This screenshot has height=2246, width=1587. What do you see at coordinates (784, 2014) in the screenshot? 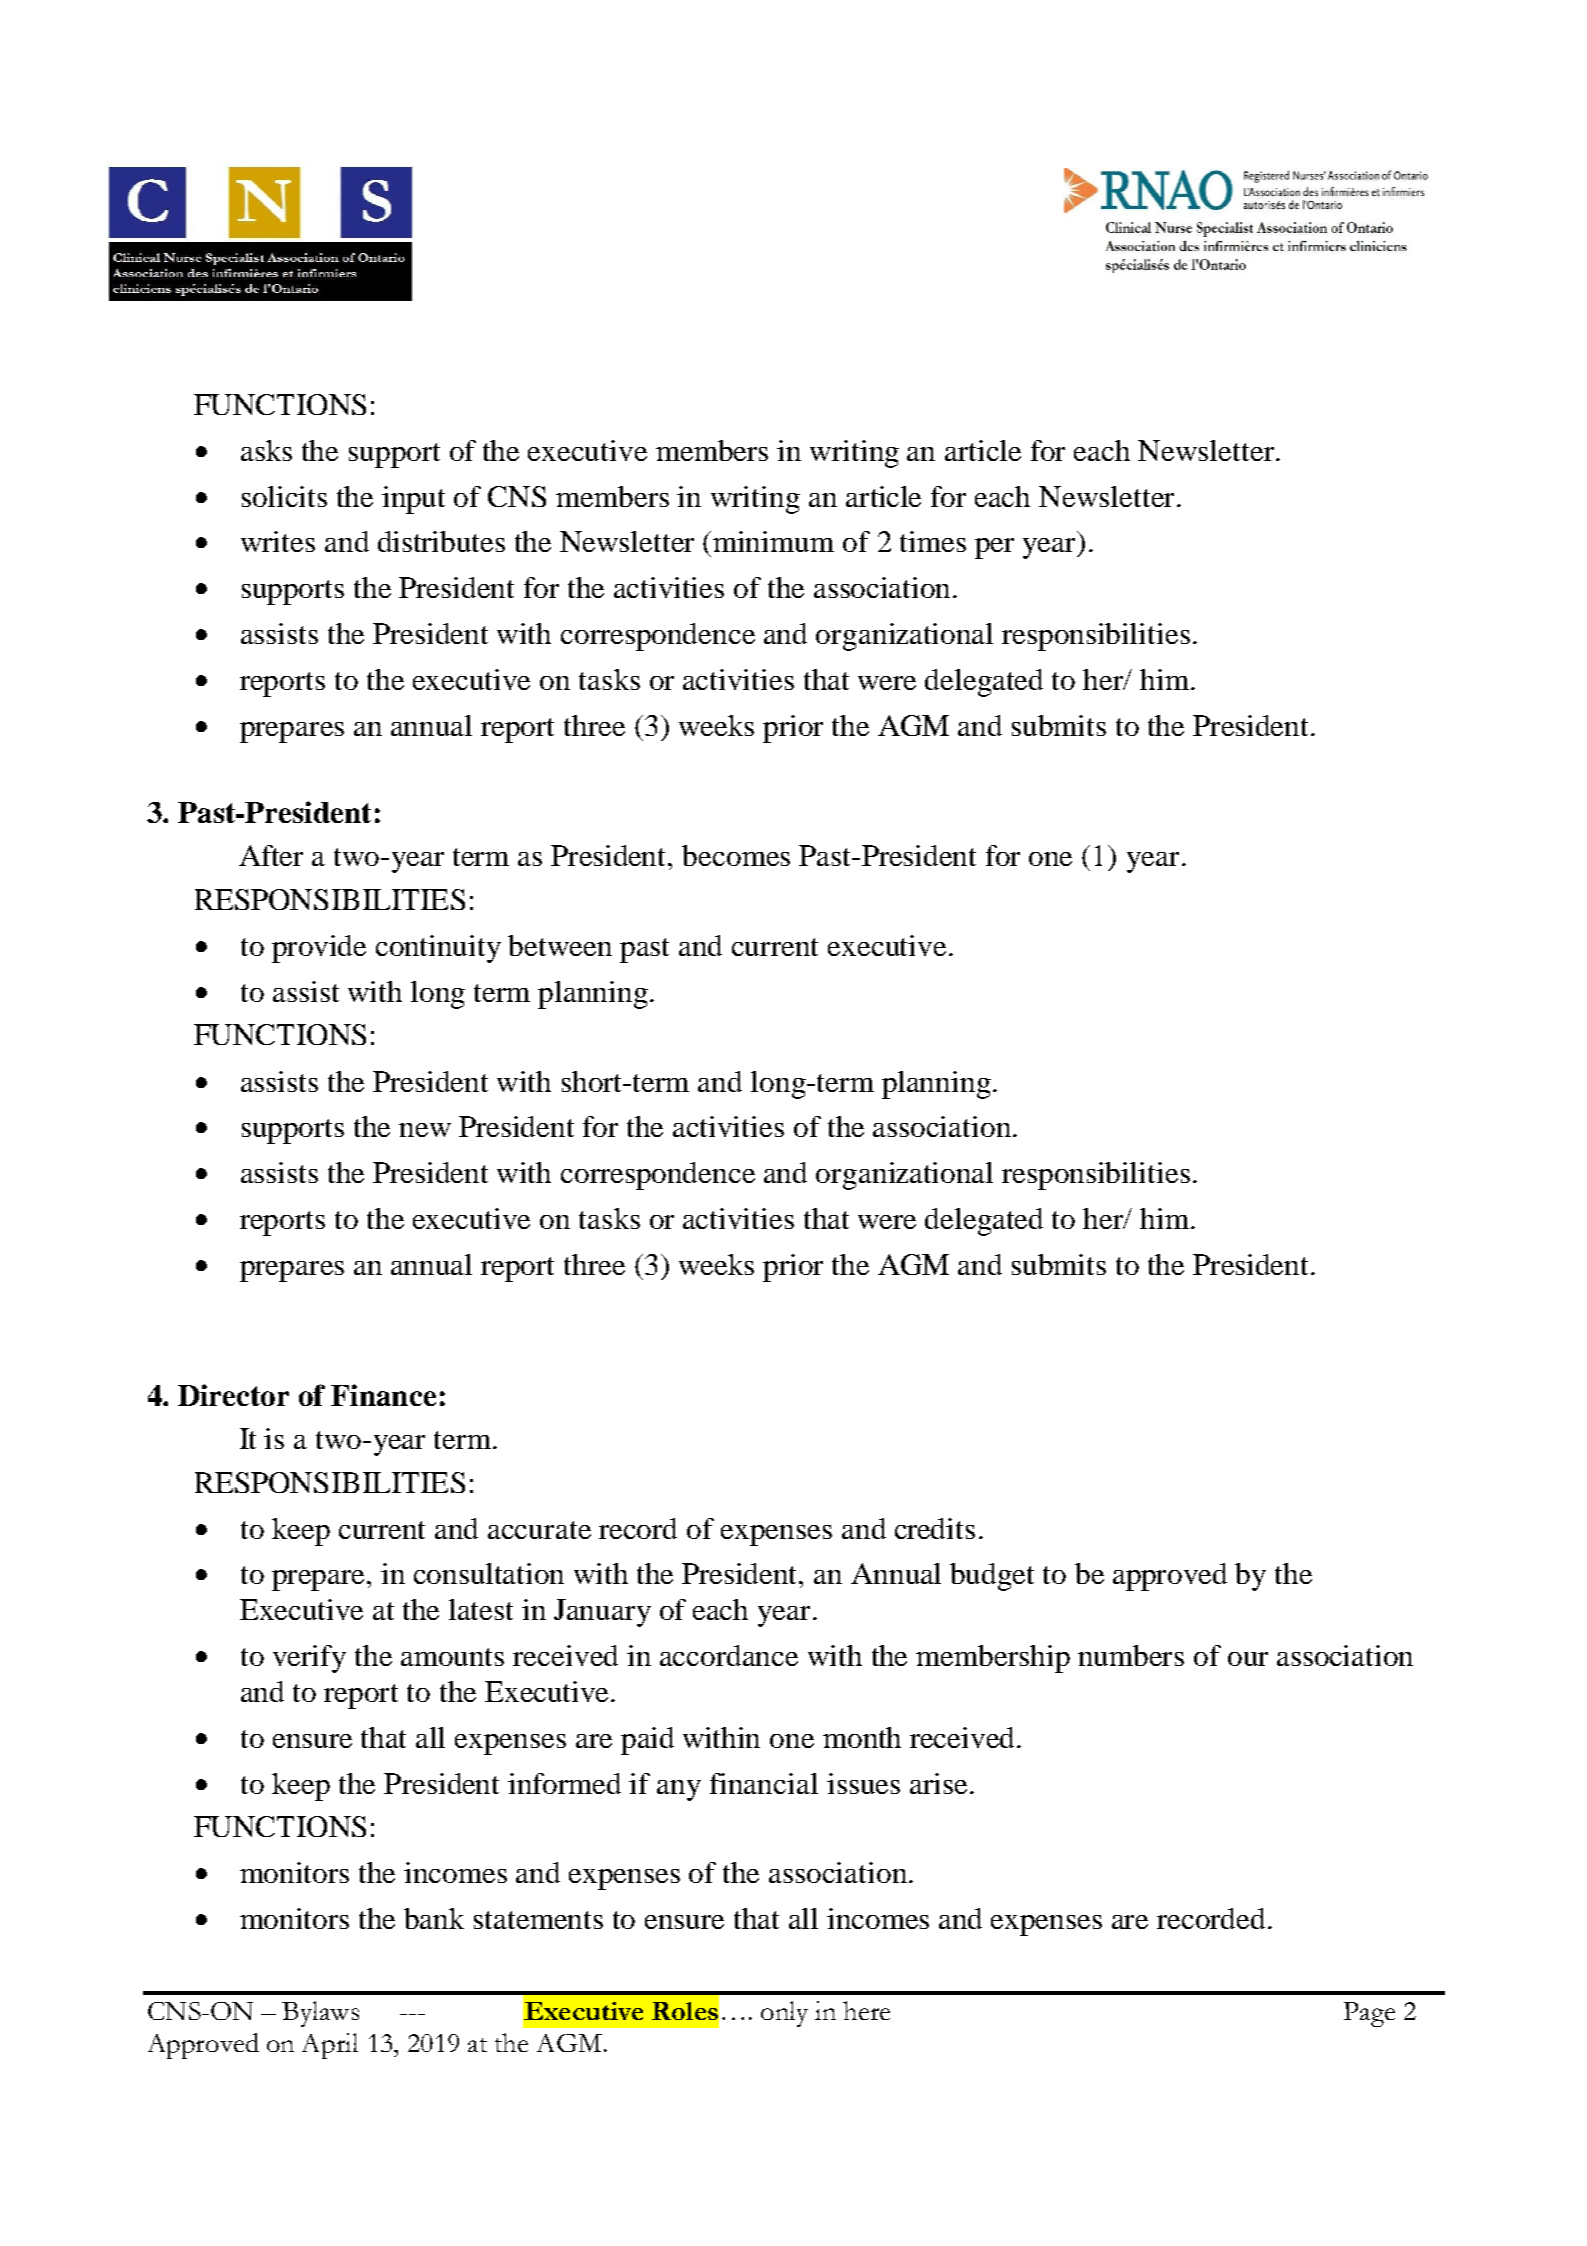
I see `only` at bounding box center [784, 2014].
